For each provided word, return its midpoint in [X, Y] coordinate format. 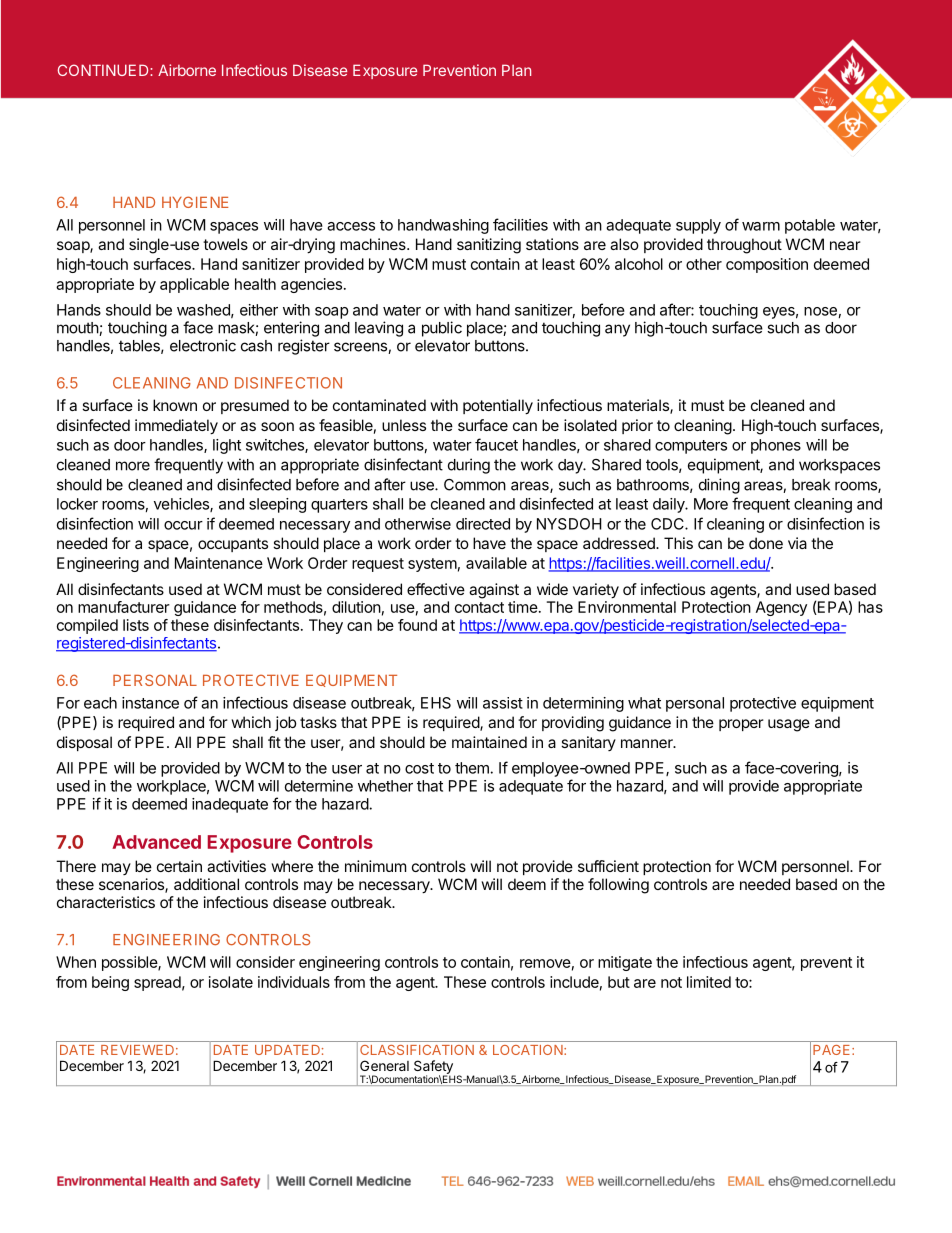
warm [761, 226]
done [766, 543]
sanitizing [489, 246]
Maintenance [219, 563]
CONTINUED [104, 70]
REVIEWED [137, 1050]
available [496, 563]
